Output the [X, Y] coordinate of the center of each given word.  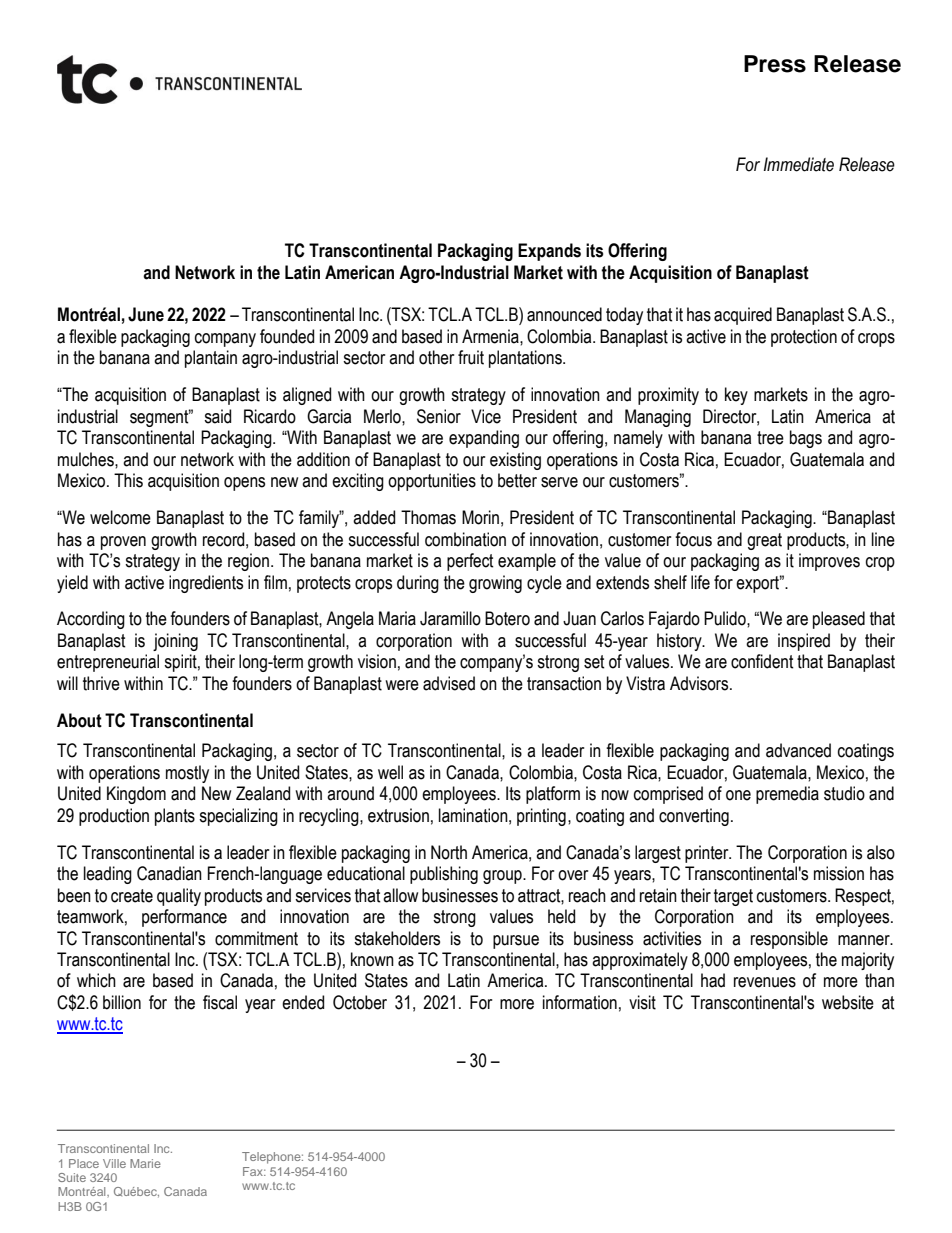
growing [495, 584]
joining [175, 642]
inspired [804, 642]
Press [775, 64]
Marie [145, 1163]
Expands [549, 252]
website [848, 1002]
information [580, 1002]
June [146, 314]
